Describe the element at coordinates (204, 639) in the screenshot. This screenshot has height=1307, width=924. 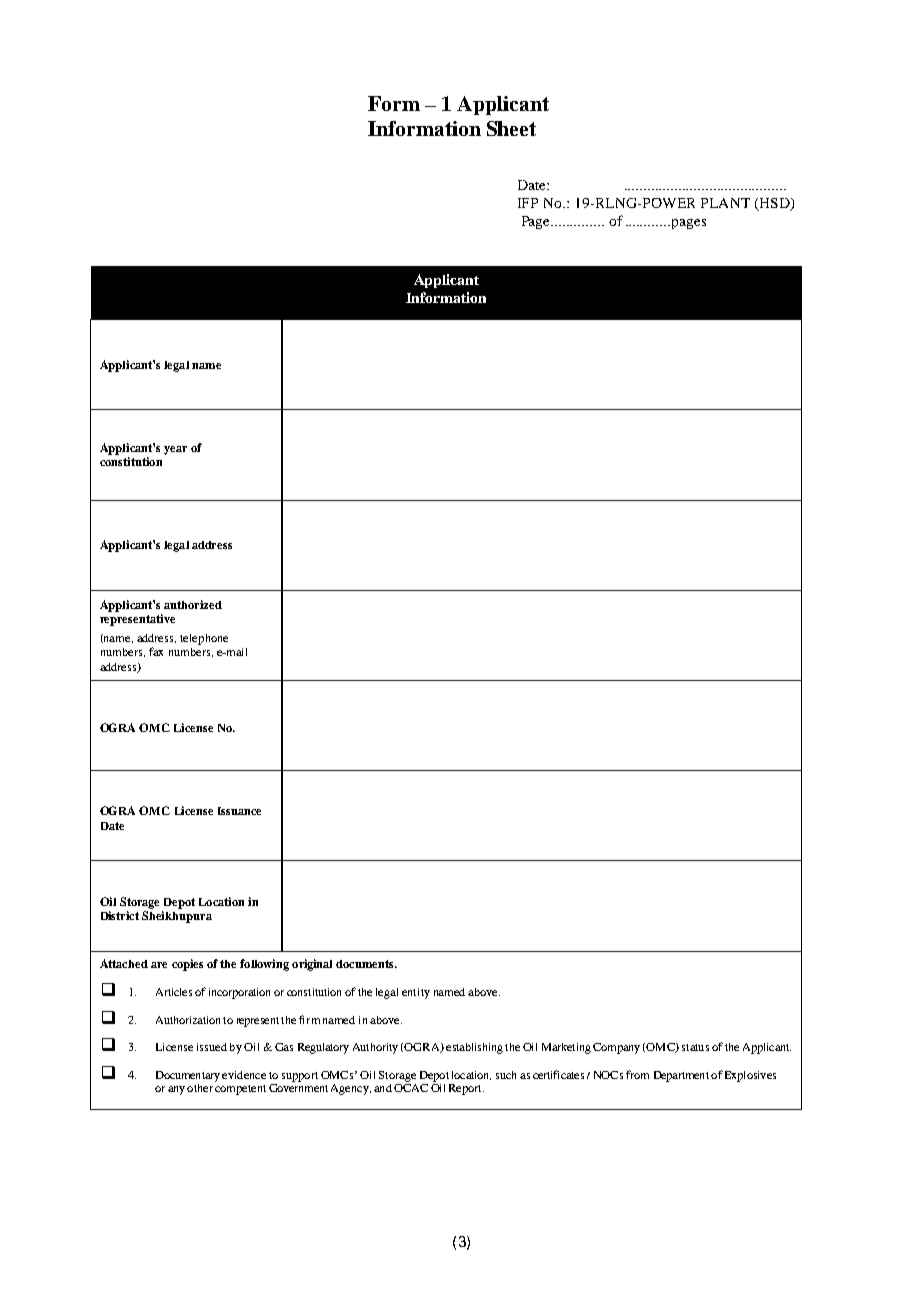
I see `telephone` at that location.
